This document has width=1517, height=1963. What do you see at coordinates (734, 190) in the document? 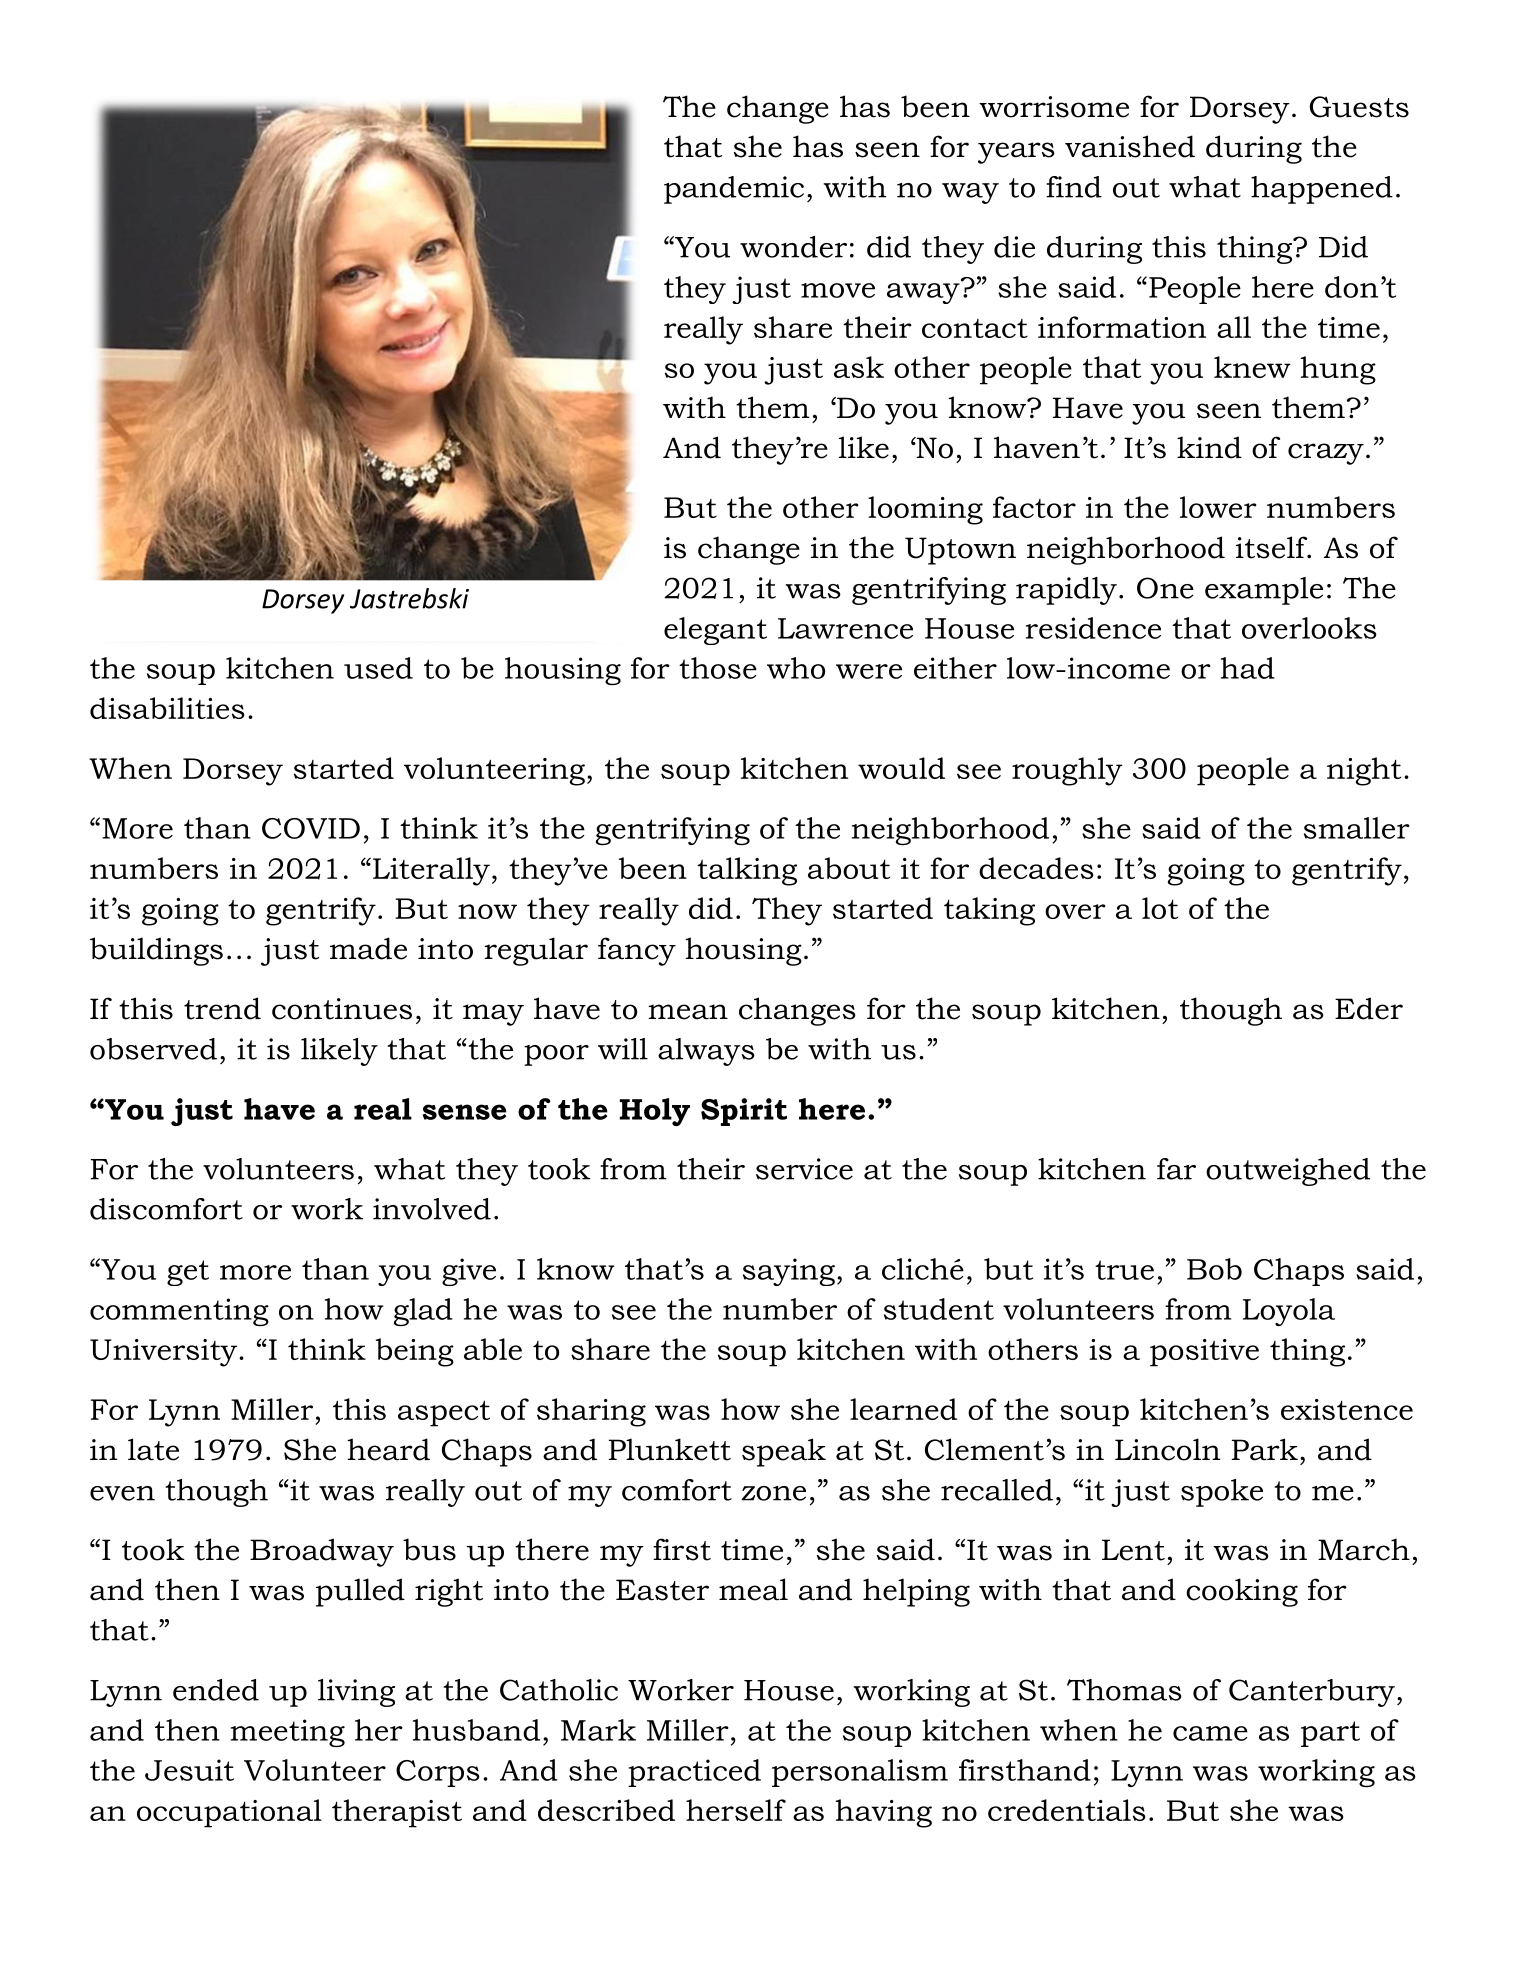
I see `pandemic` at bounding box center [734, 190].
